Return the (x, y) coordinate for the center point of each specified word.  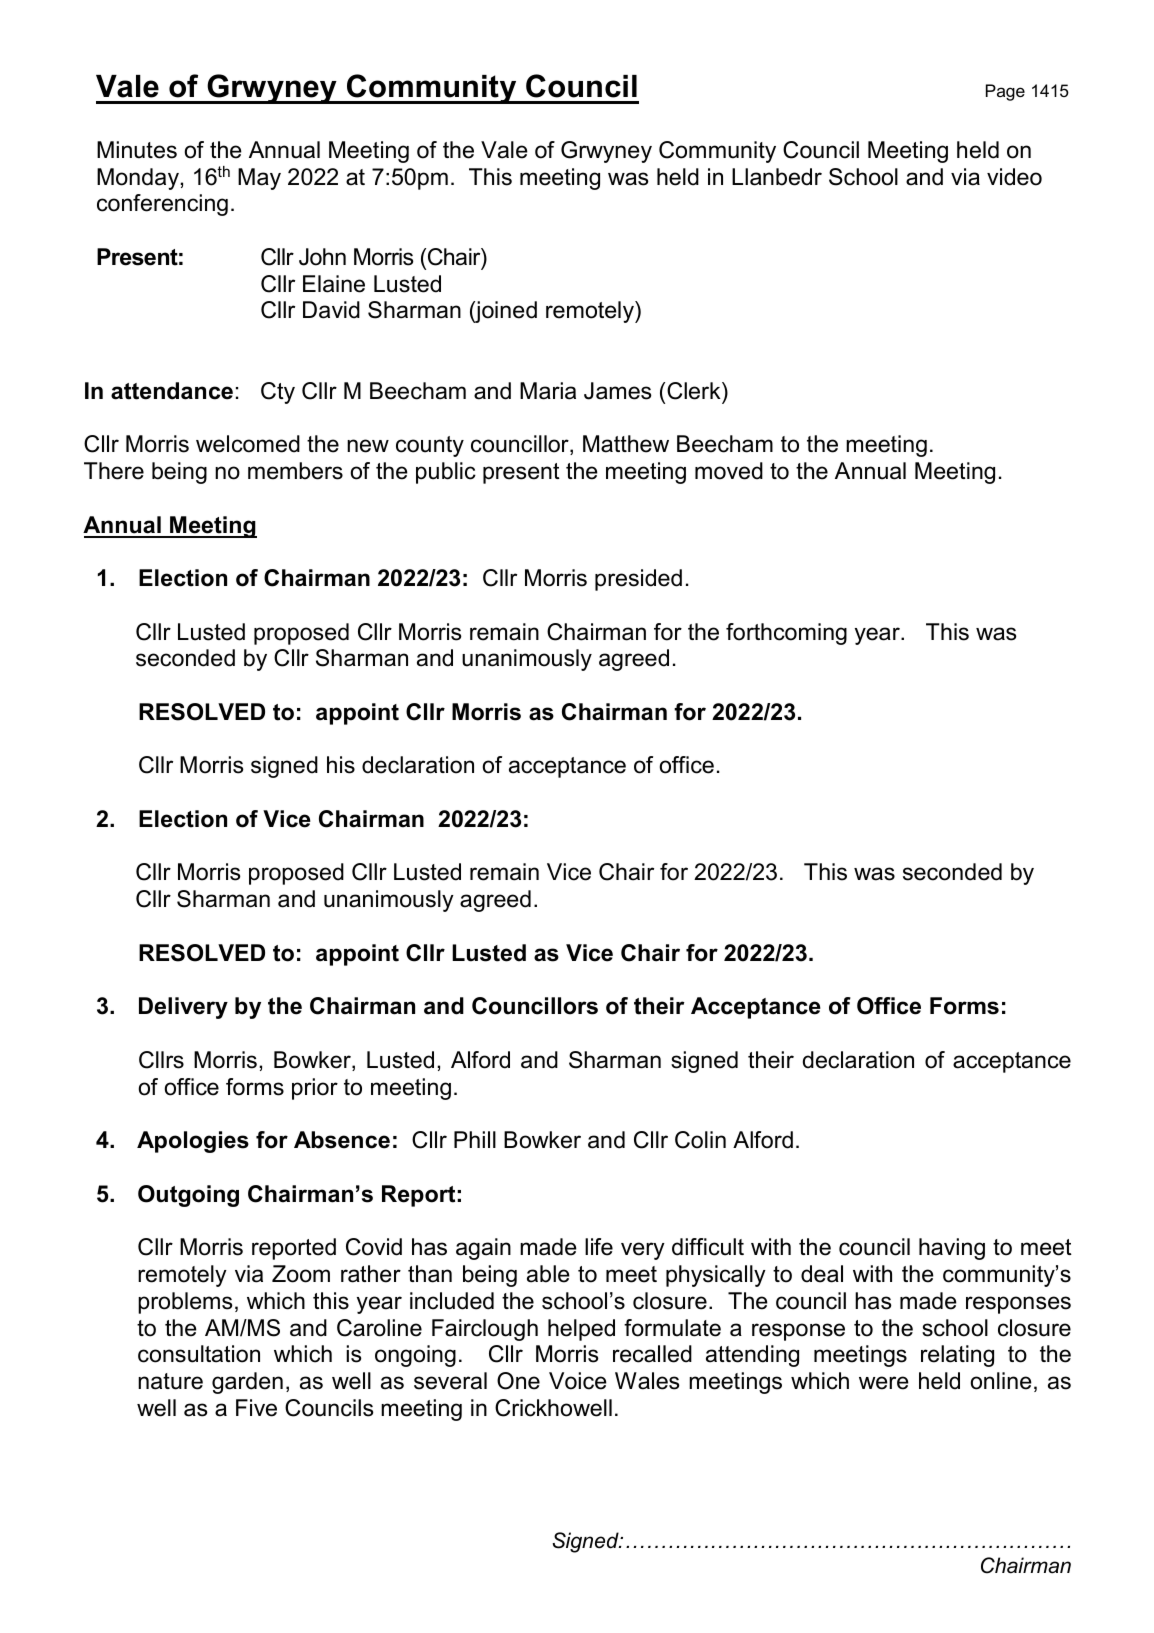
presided (638, 580)
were (884, 1383)
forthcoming (786, 634)
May (259, 179)
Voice (578, 1381)
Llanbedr (777, 177)
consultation (199, 1354)
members (295, 471)
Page (1005, 92)
